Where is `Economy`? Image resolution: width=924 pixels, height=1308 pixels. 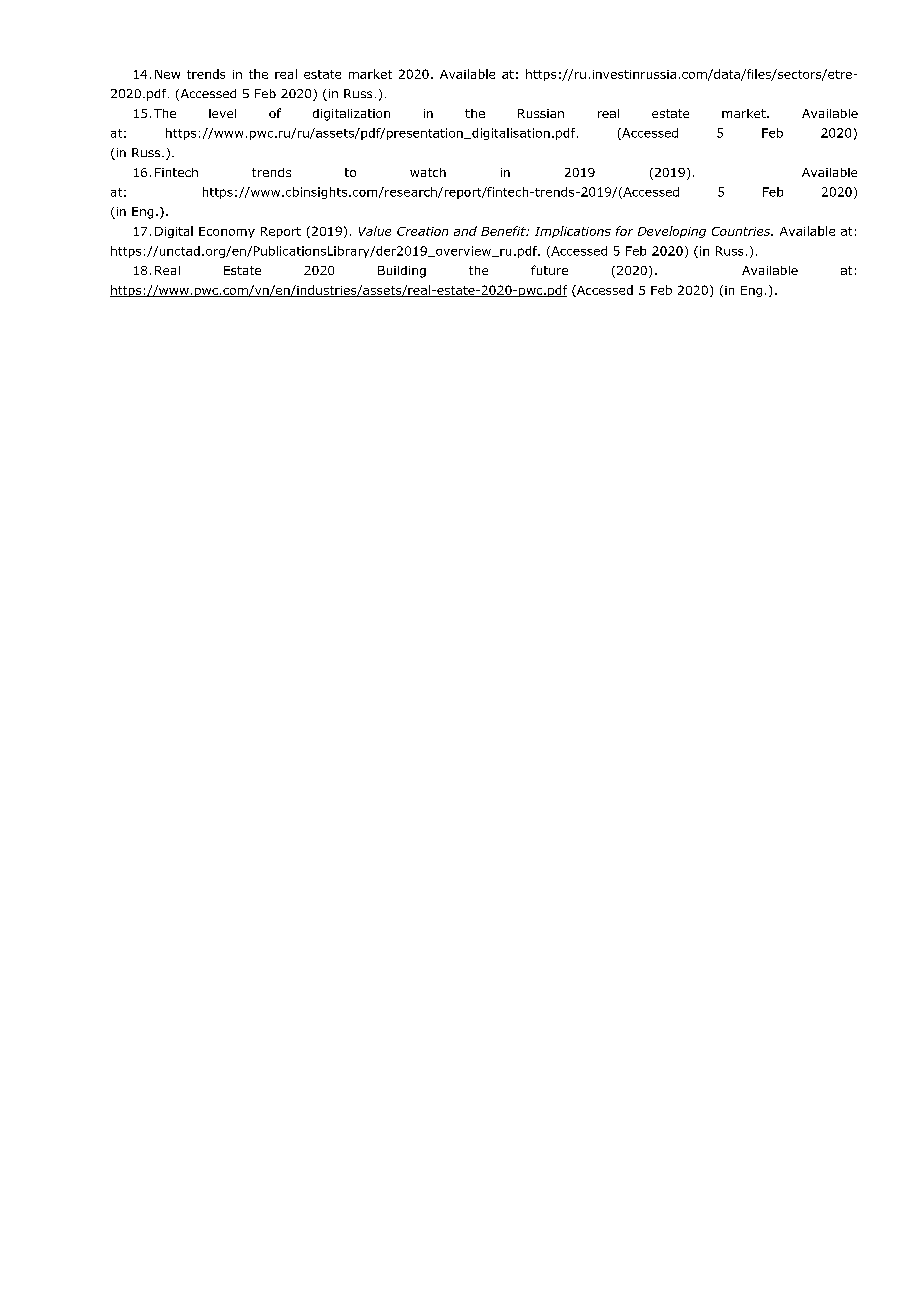 Economy is located at coordinates (227, 232).
